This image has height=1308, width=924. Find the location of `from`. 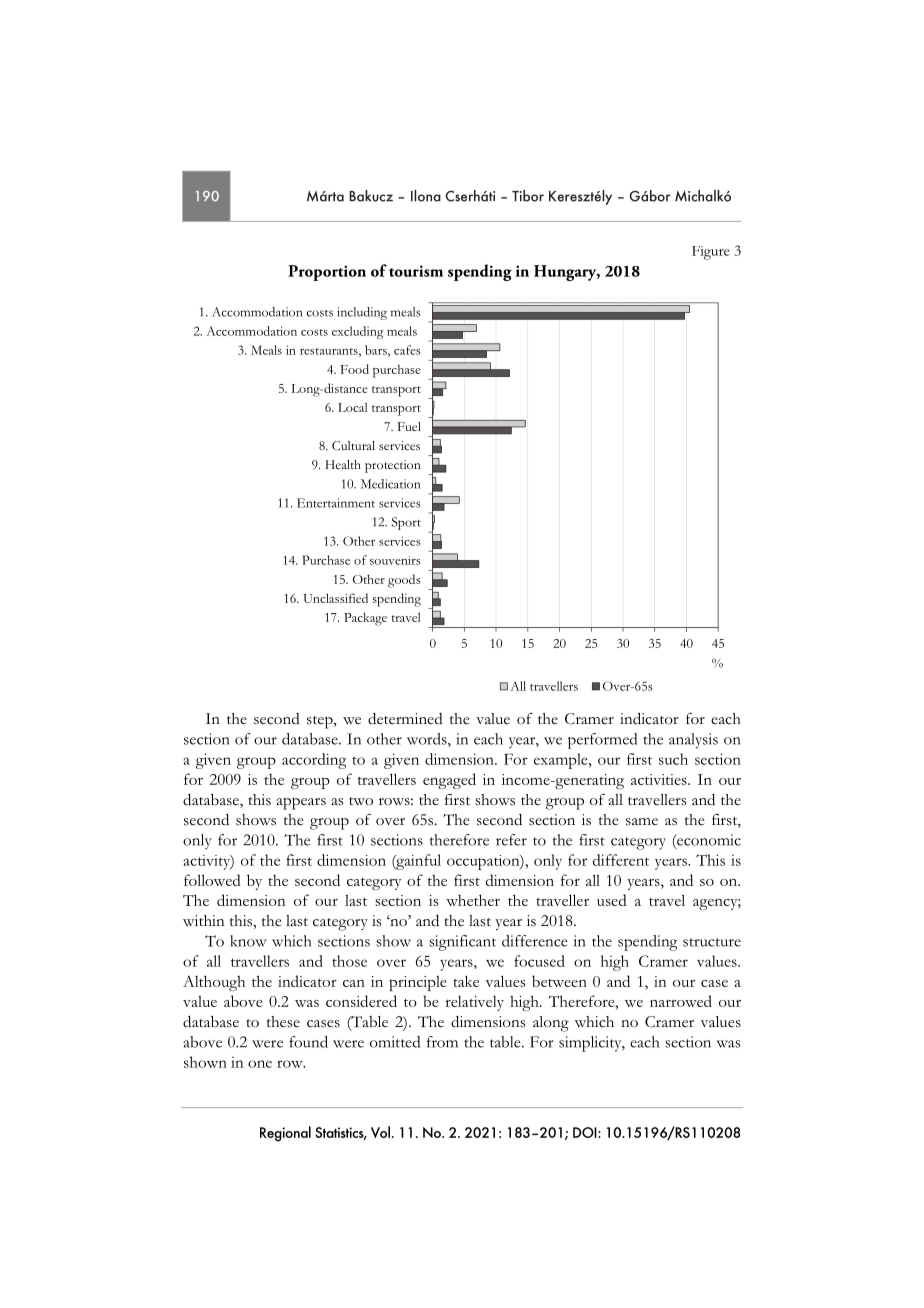

from is located at coordinates (442, 1042).
